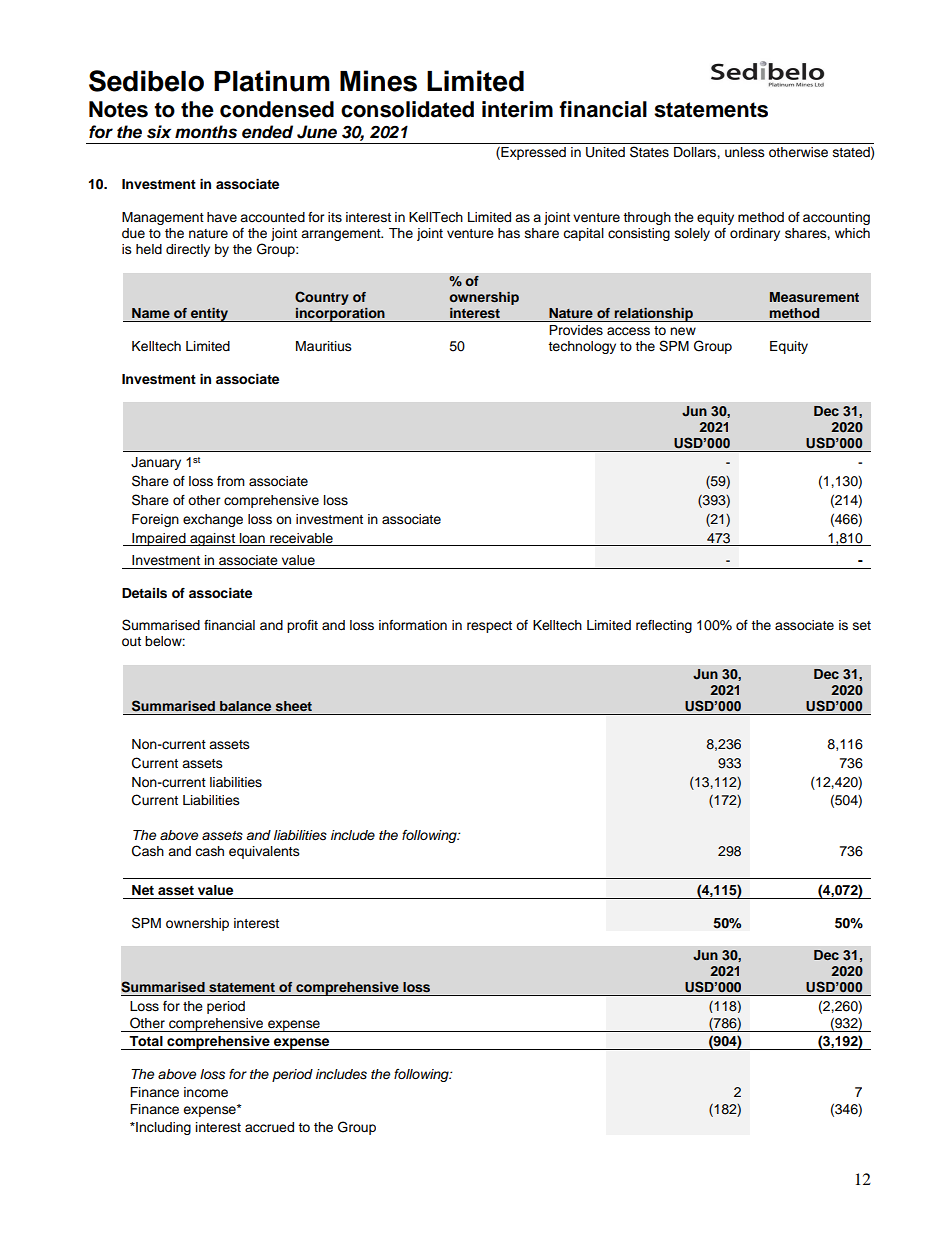 This screenshot has height=1233, width=952. Describe the element at coordinates (206, 132) in the screenshot. I see `months` at that location.
